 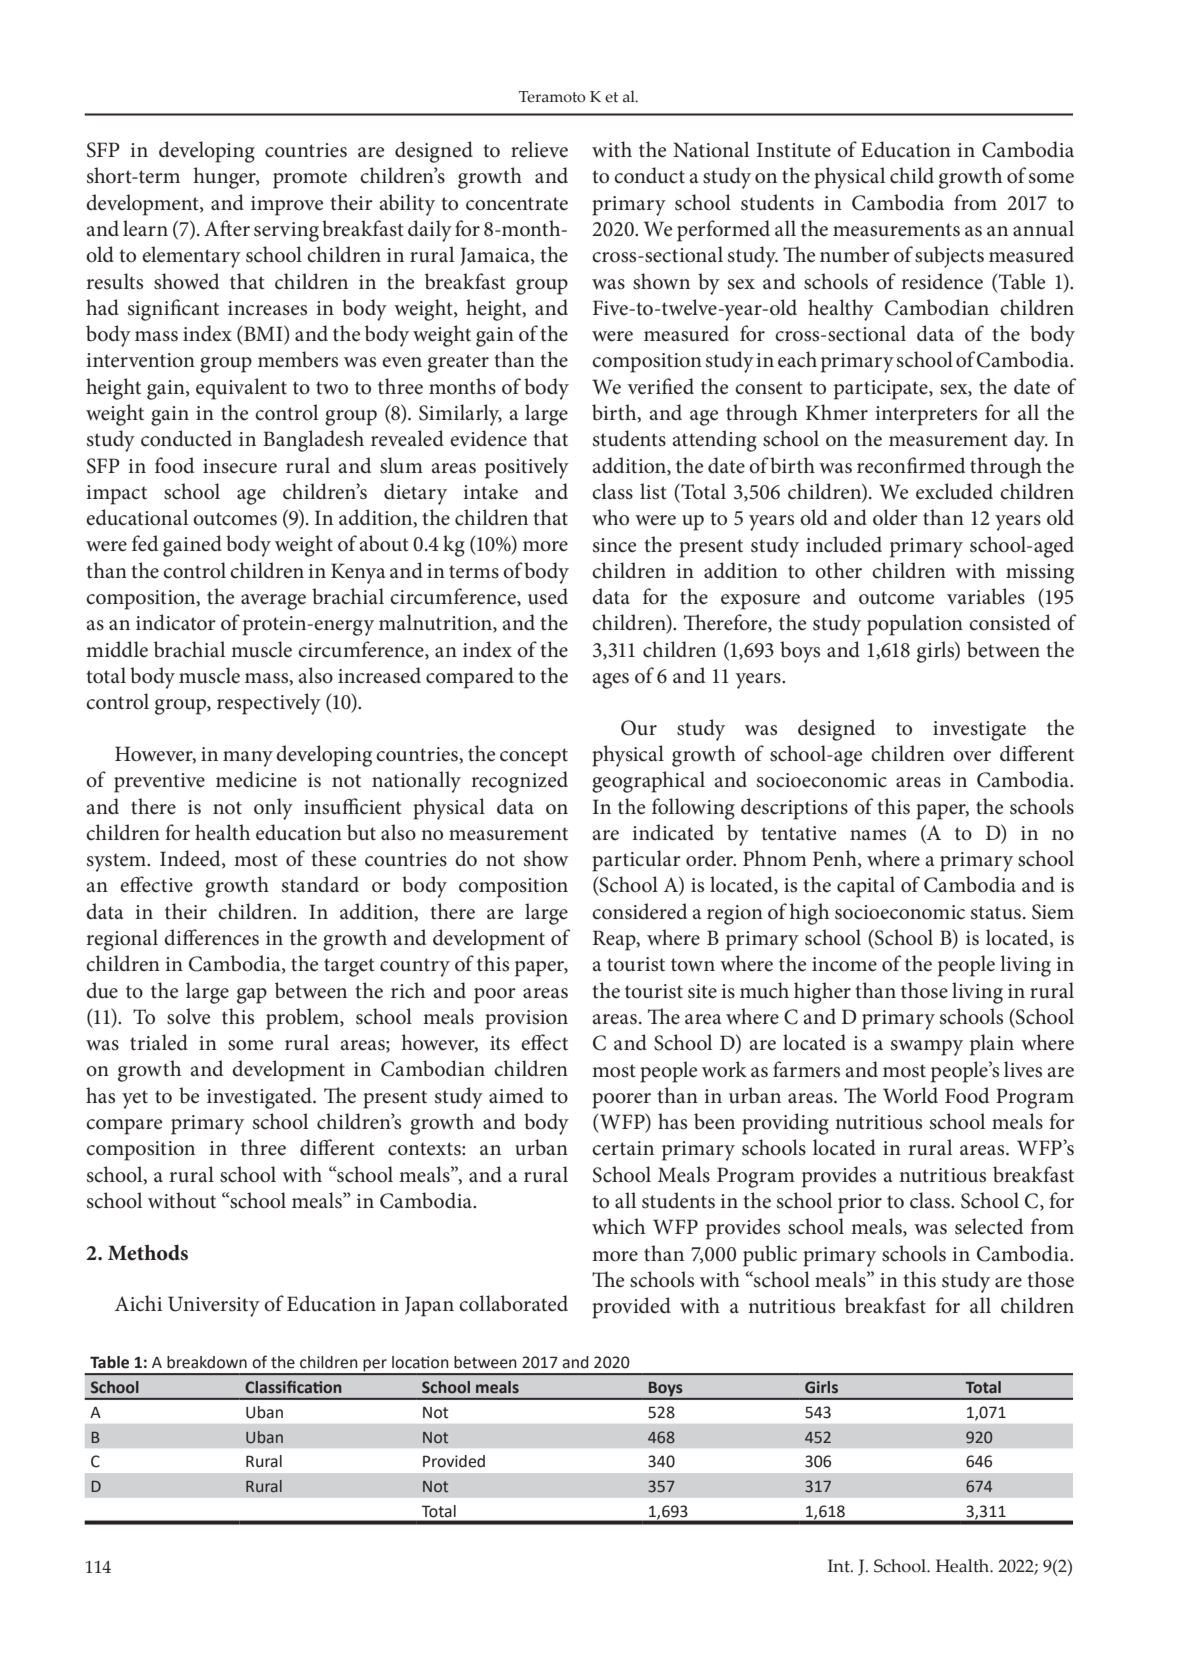 What do you see at coordinates (910, 1095) in the image?
I see `World` at bounding box center [910, 1095].
